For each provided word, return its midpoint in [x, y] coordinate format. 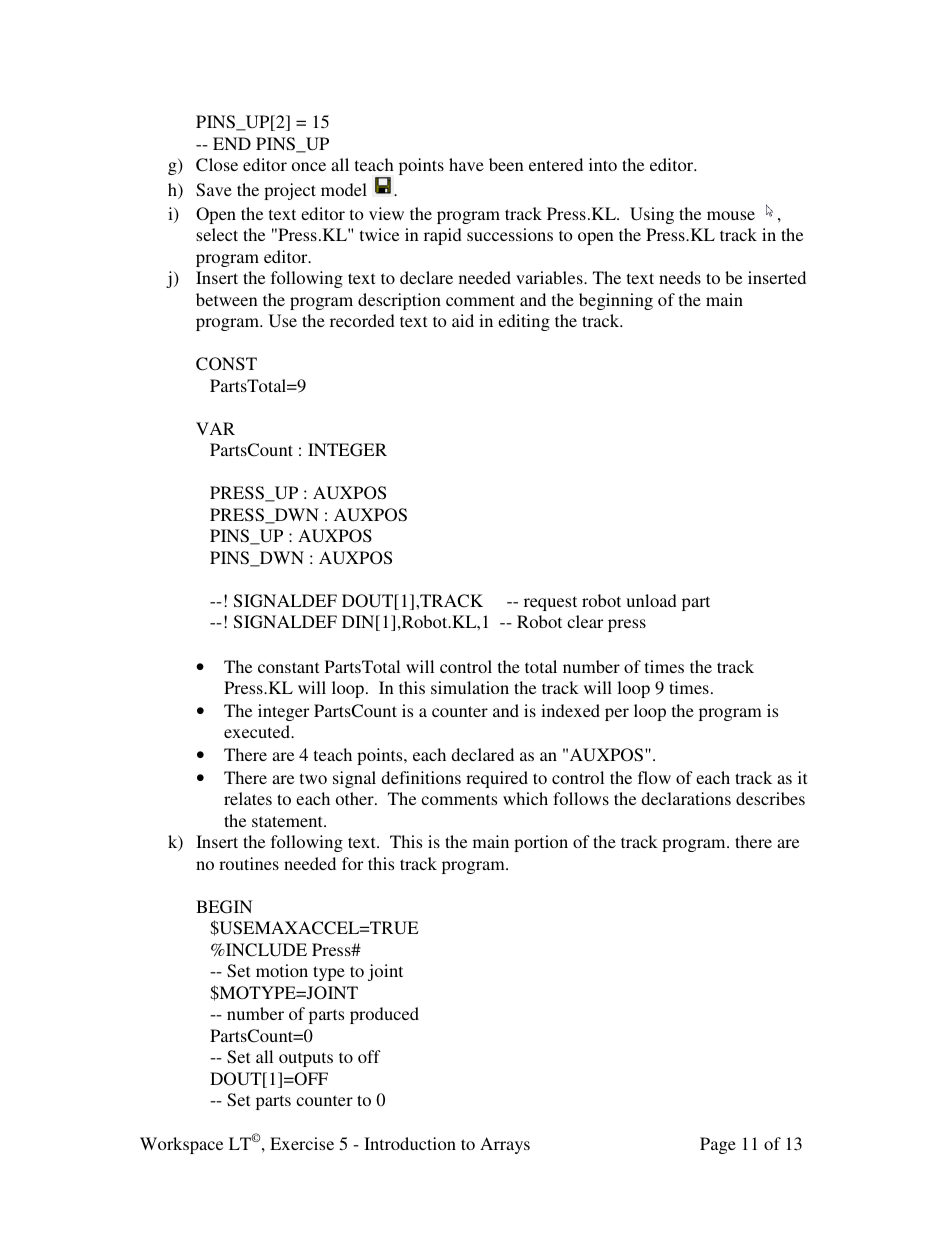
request [550, 603]
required [497, 779]
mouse [731, 215]
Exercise [302, 1143]
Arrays [505, 1145]
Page [718, 1145]
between [227, 299]
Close [217, 165]
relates [248, 798]
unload [651, 600]
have [466, 164]
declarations [686, 798]
